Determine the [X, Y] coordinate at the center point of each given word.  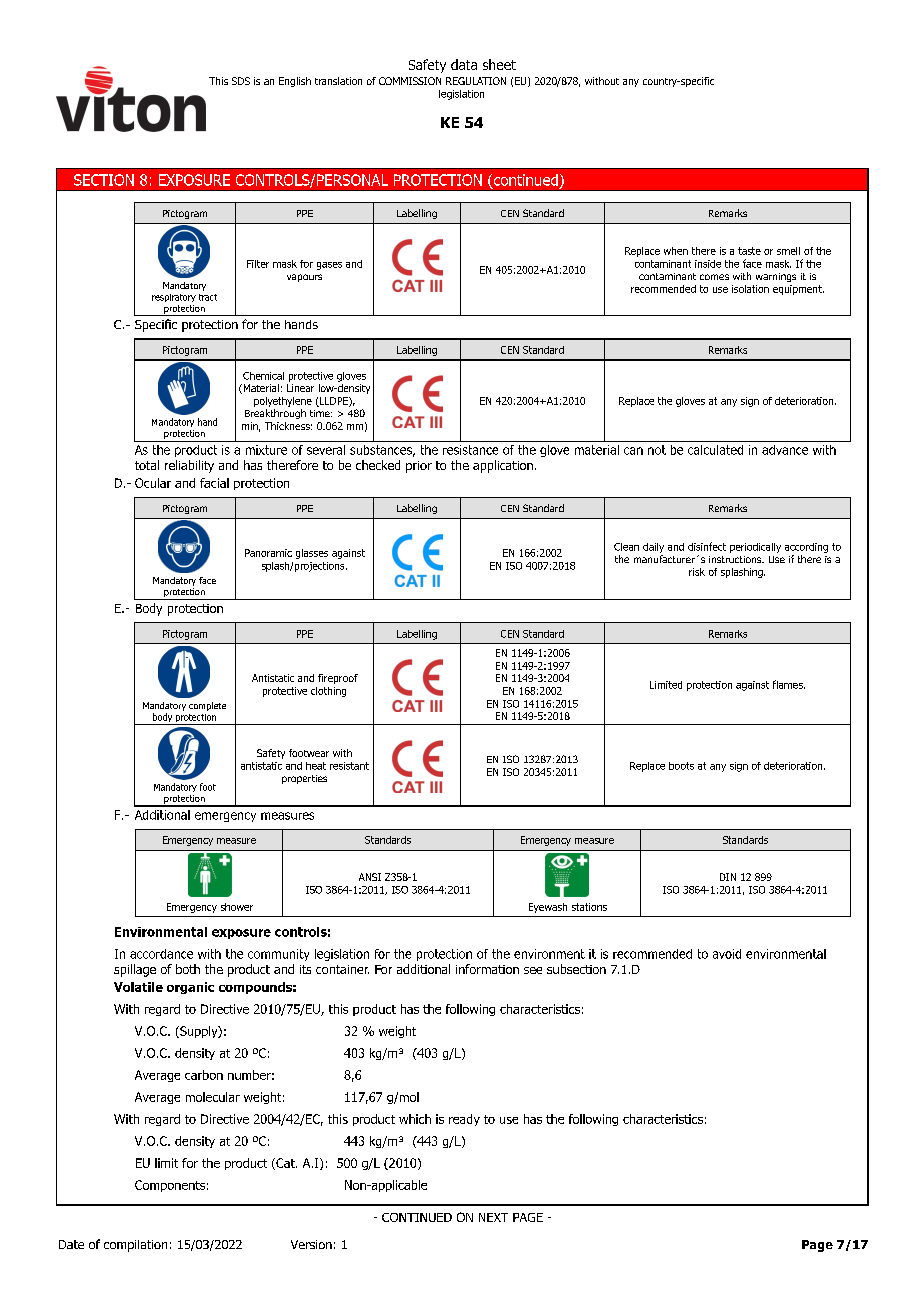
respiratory [174, 298]
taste [749, 251]
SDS [241, 81]
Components [170, 1186]
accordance [161, 954]
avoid [727, 954]
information [487, 969]
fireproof [338, 679]
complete [207, 706]
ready [464, 1120]
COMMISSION [410, 81]
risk [697, 572]
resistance [470, 450]
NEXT [493, 1217]
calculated [715, 450]
